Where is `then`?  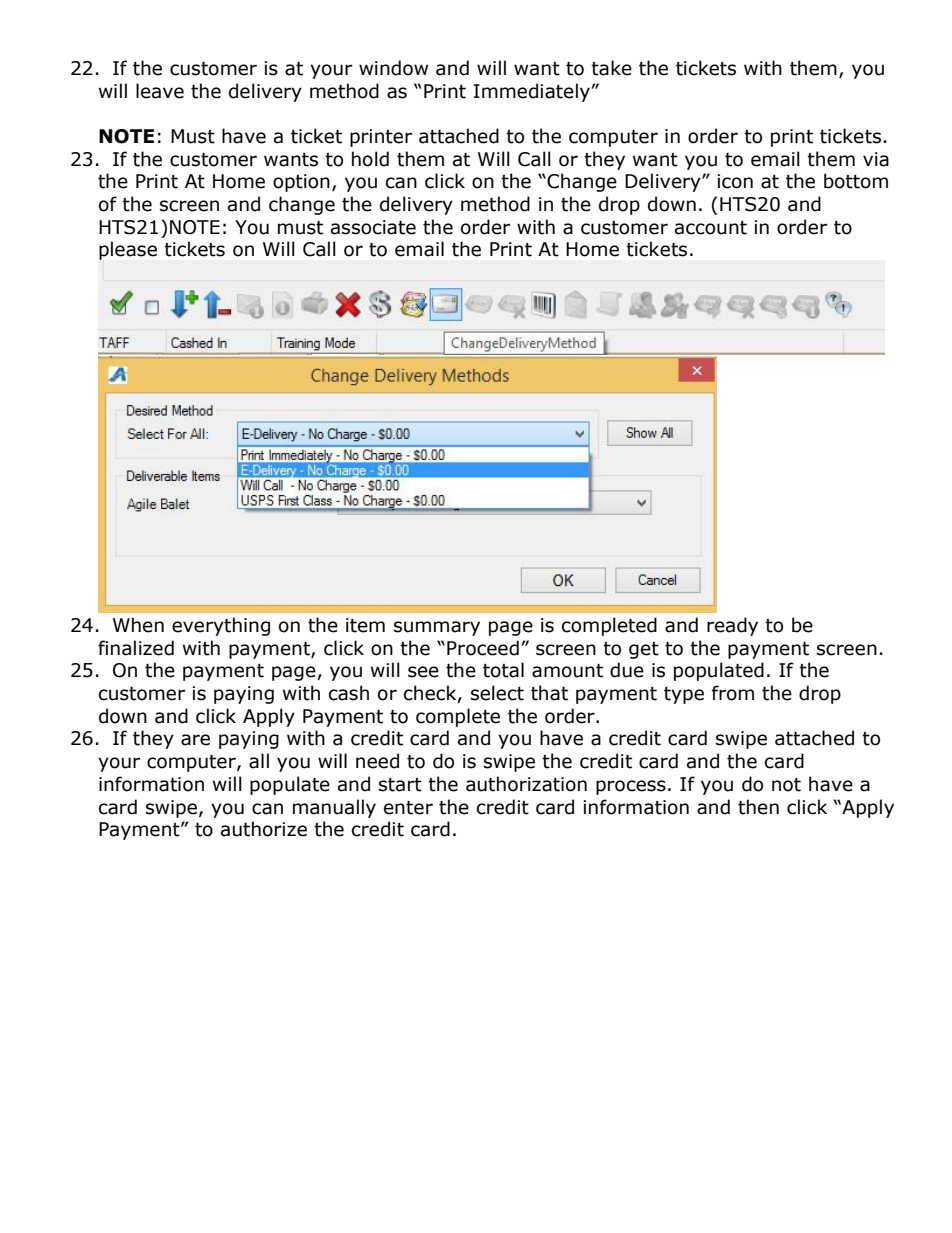 then is located at coordinates (758, 807).
